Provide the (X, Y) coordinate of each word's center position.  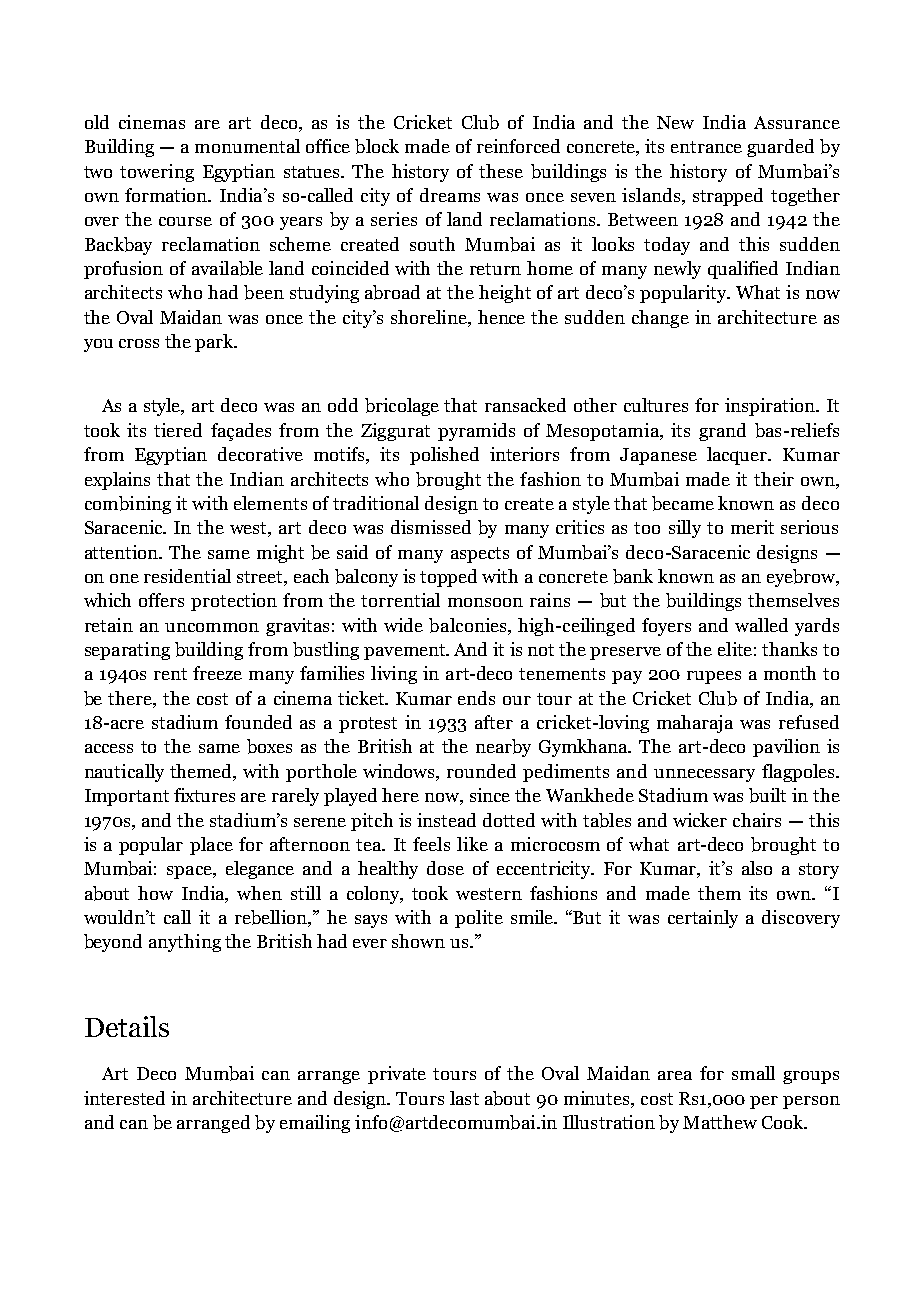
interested (124, 1098)
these (501, 171)
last (464, 1098)
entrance (706, 147)
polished (444, 456)
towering (157, 173)
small (753, 1073)
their (774, 479)
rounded (481, 771)
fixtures (204, 795)
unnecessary (704, 775)
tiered (178, 430)
